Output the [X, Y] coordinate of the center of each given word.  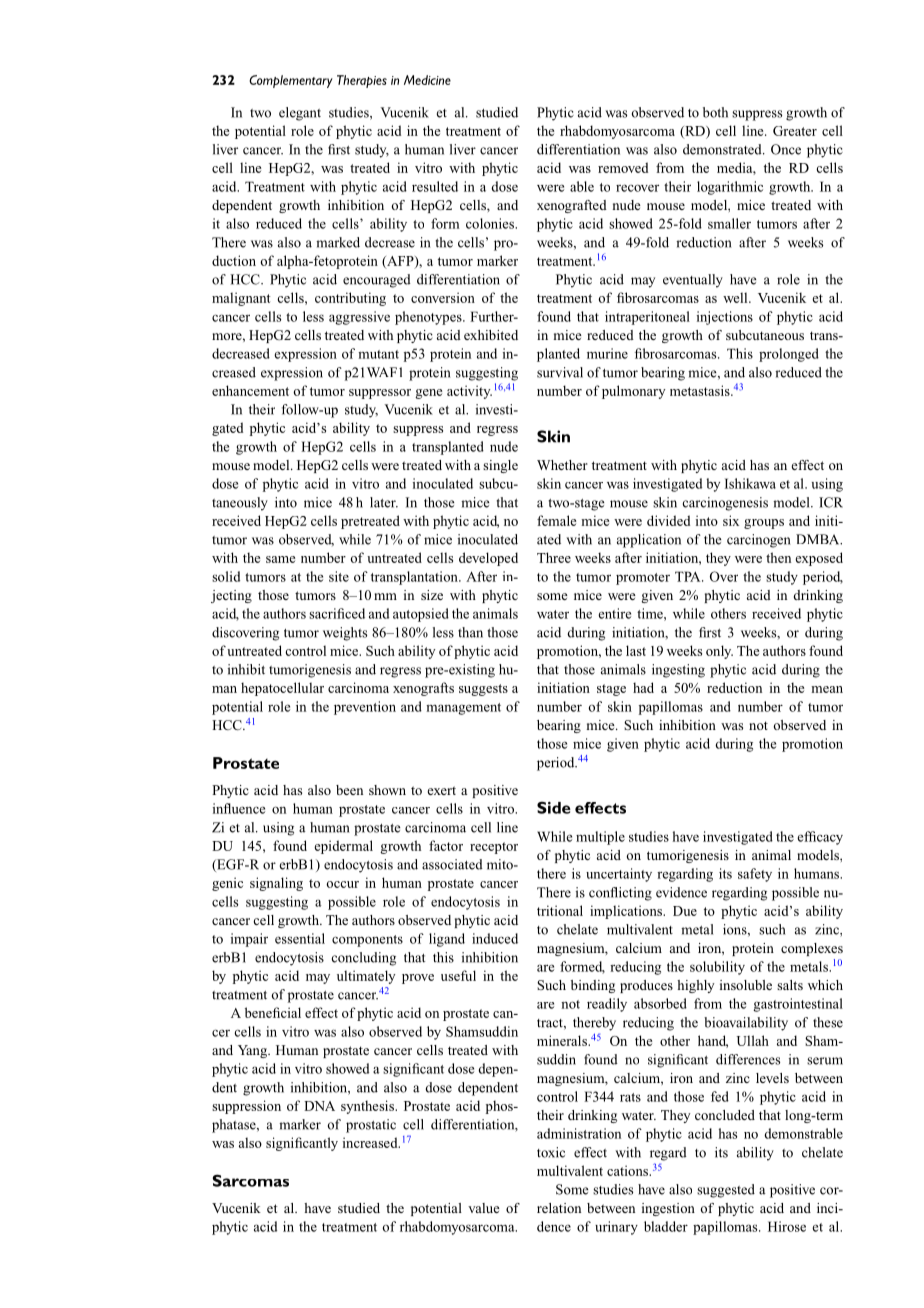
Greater [795, 131]
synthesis [368, 1107]
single [500, 466]
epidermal [343, 847]
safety [755, 875]
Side [554, 807]
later [384, 502]
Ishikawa [750, 483]
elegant [300, 114]
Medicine [427, 80]
